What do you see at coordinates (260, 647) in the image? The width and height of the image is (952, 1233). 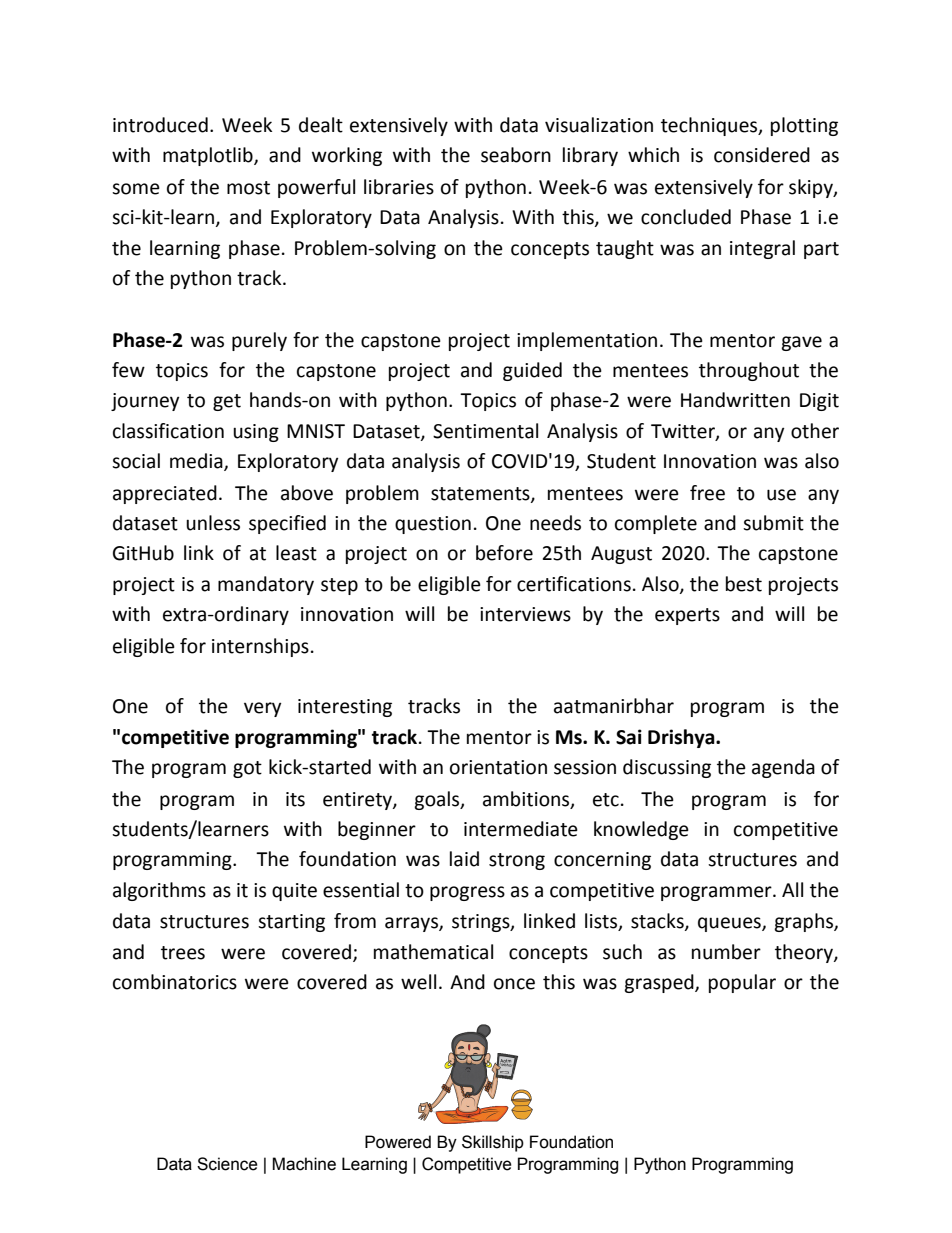 I see `internships` at bounding box center [260, 647].
